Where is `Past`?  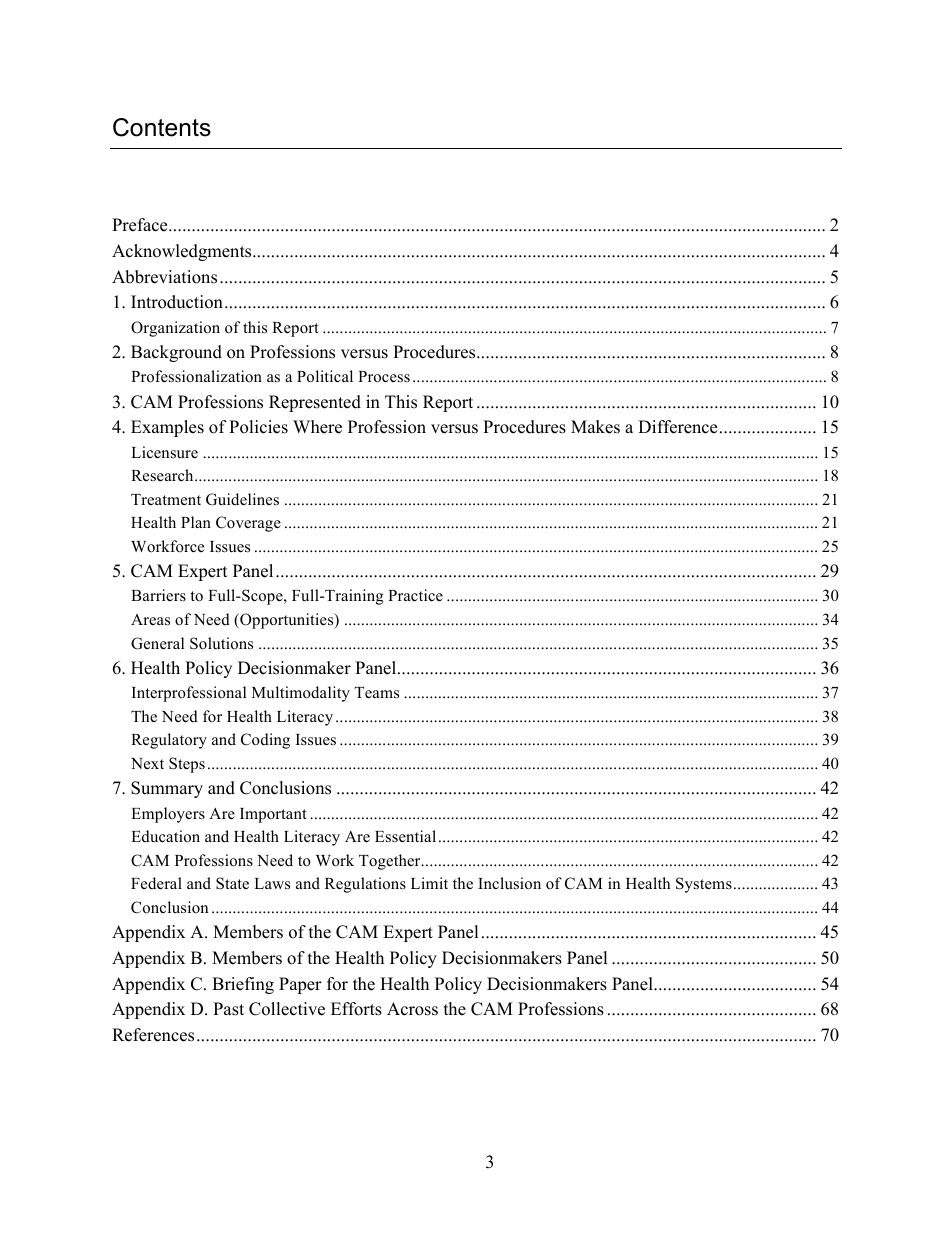 Past is located at coordinates (228, 1009).
